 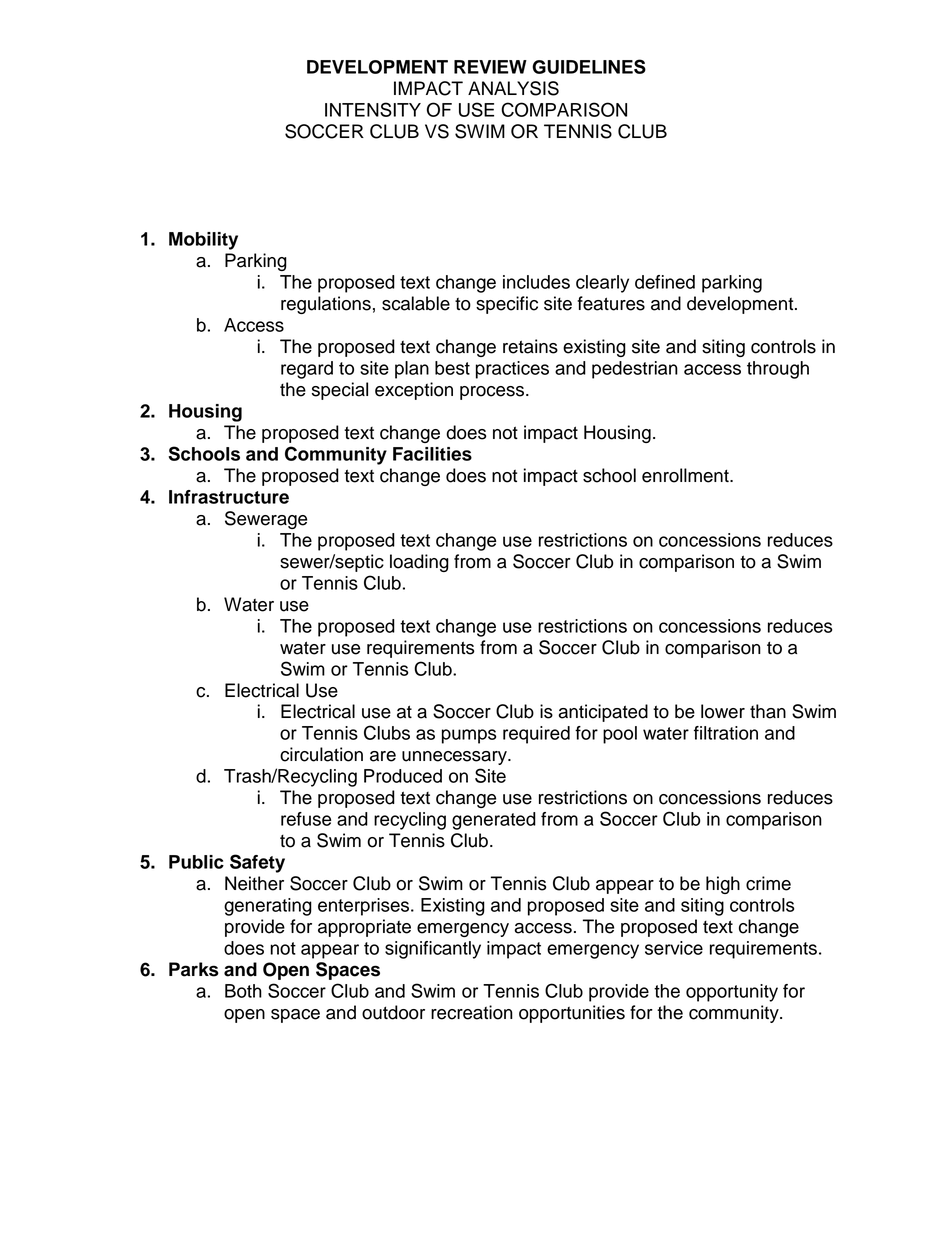 What do you see at coordinates (507, 305) in the page?
I see `specific` at bounding box center [507, 305].
